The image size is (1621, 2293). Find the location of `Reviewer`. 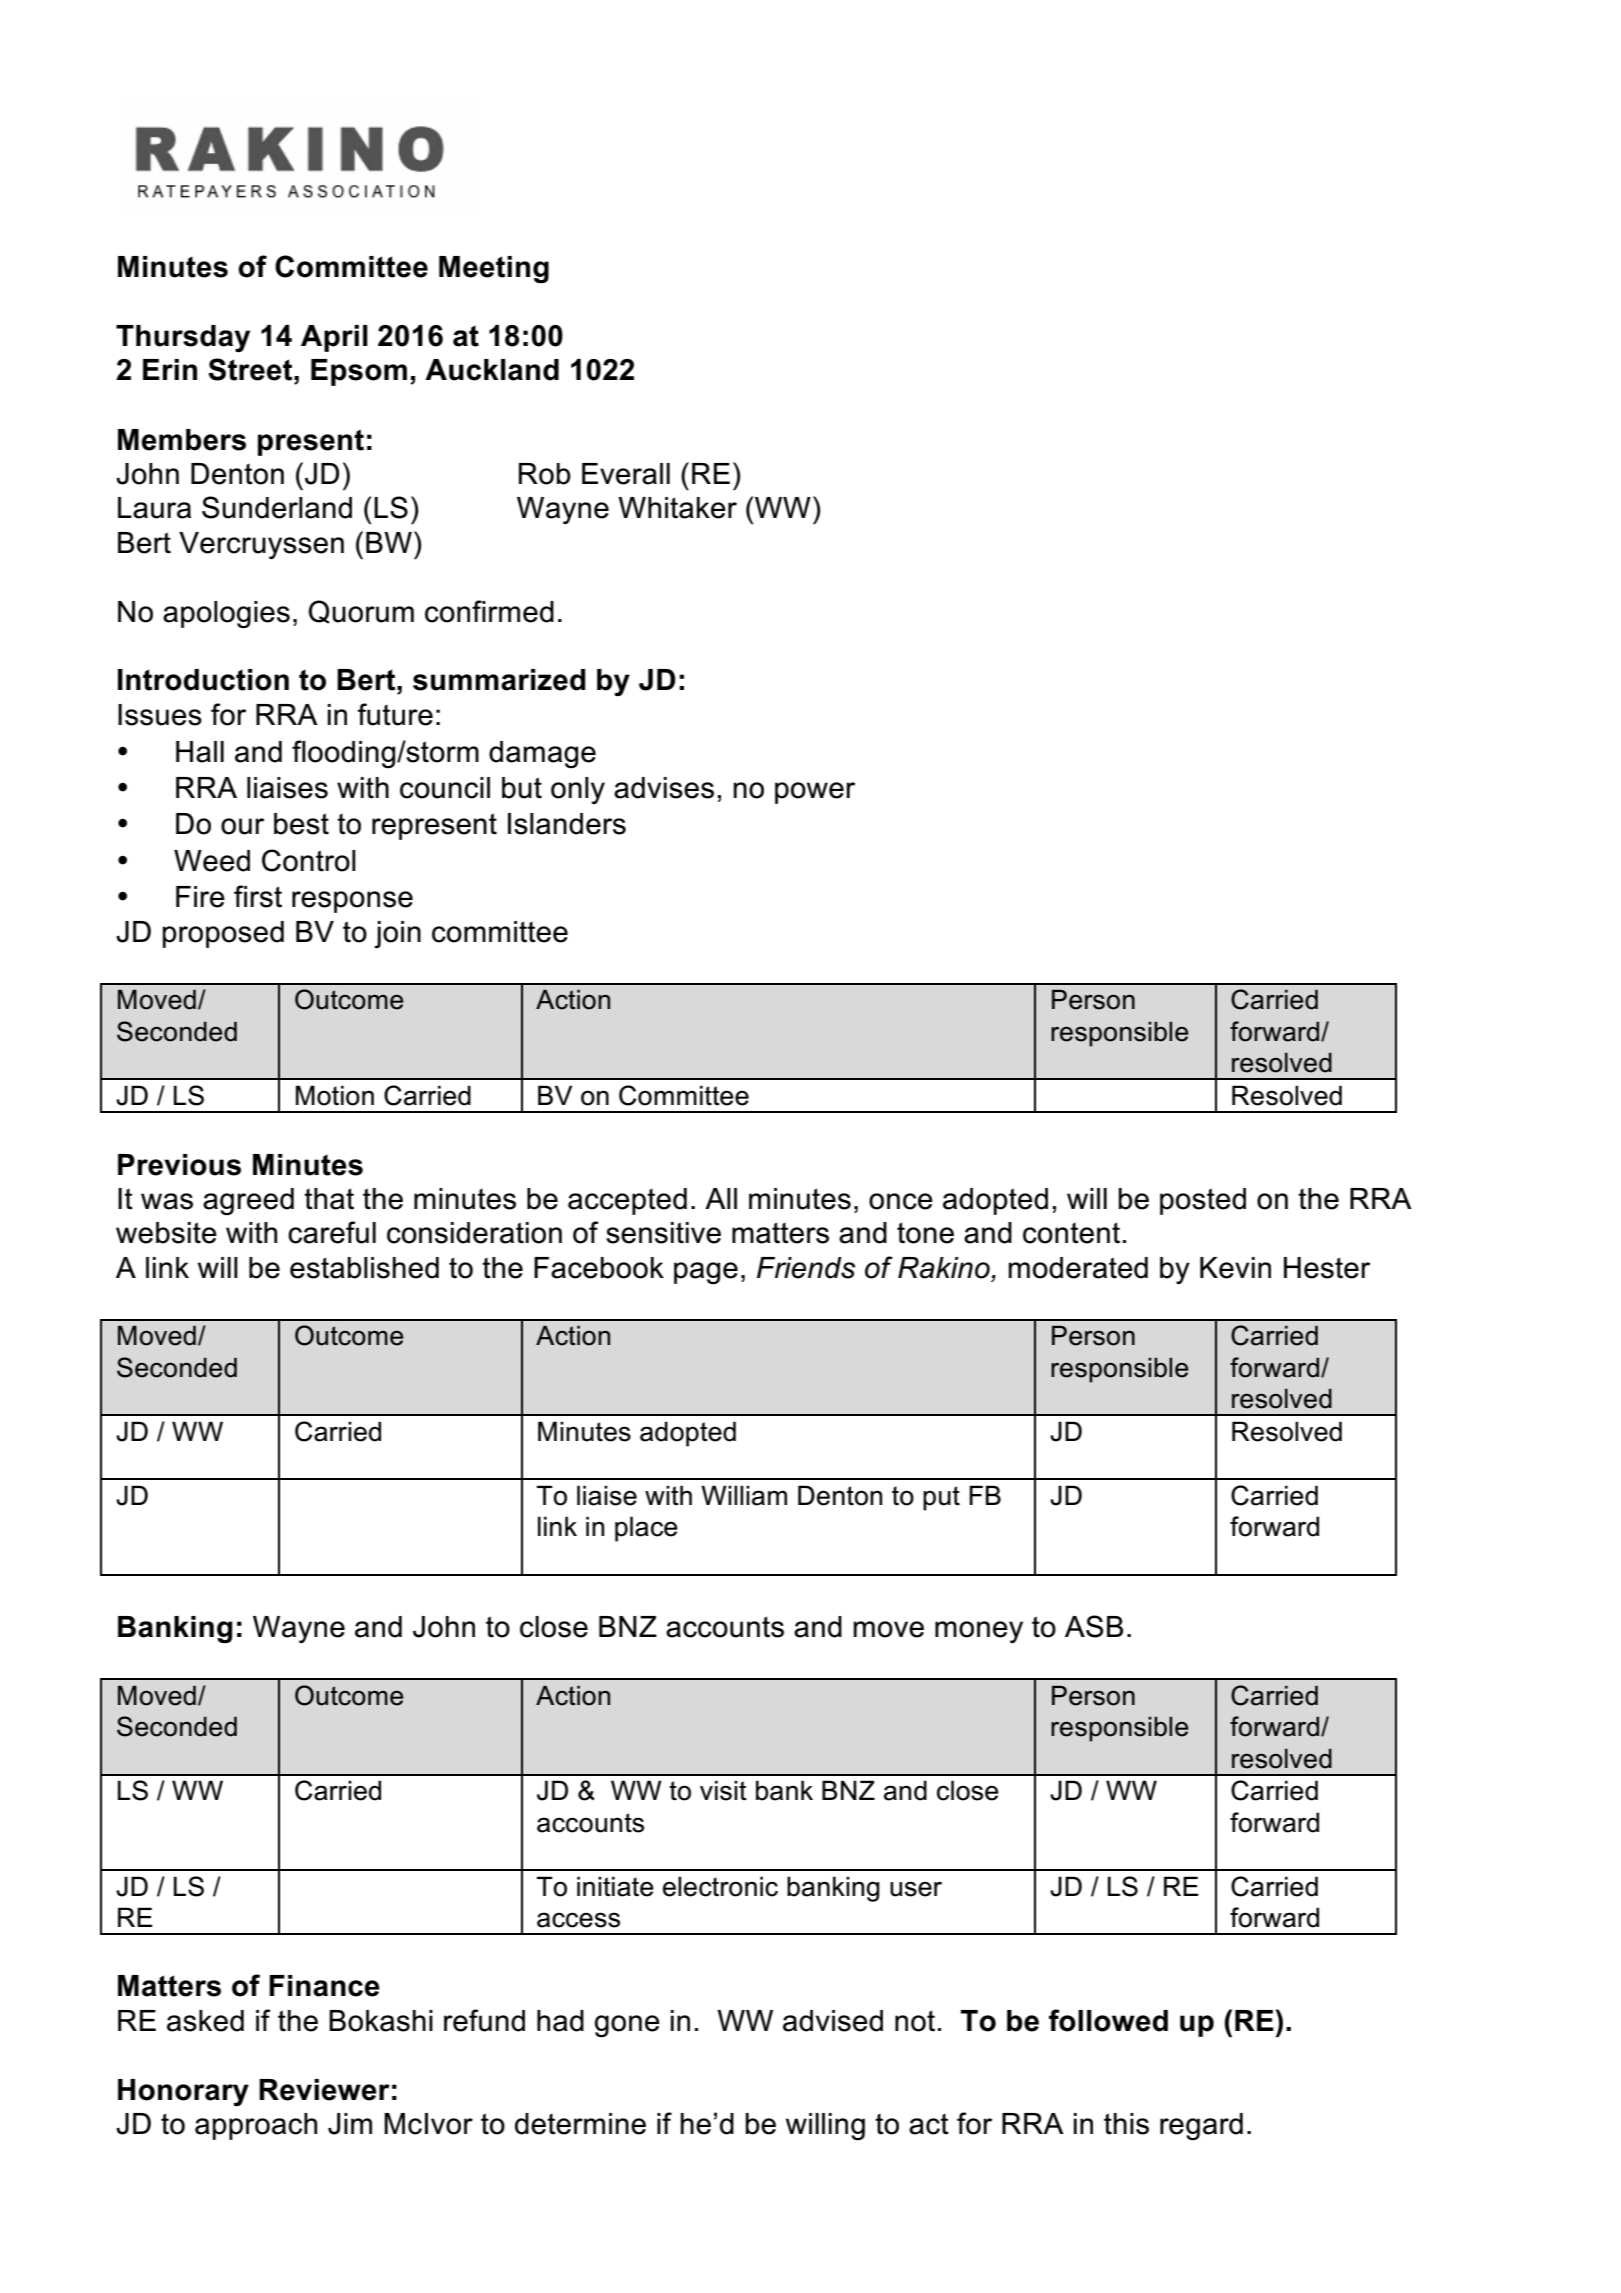

Reviewer is located at coordinates (324, 2090).
